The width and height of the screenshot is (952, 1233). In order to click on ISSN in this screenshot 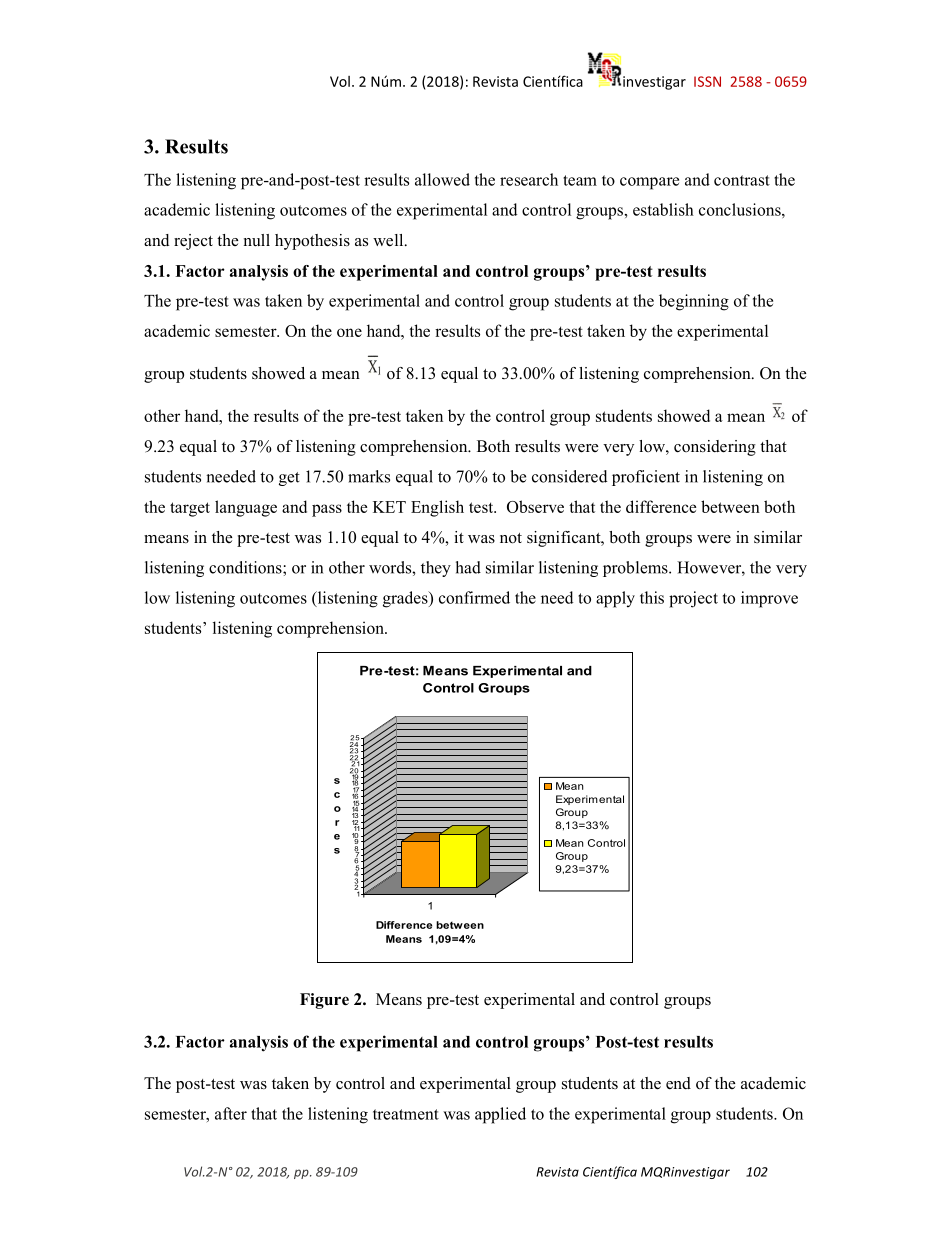, I will do `click(707, 81)`.
